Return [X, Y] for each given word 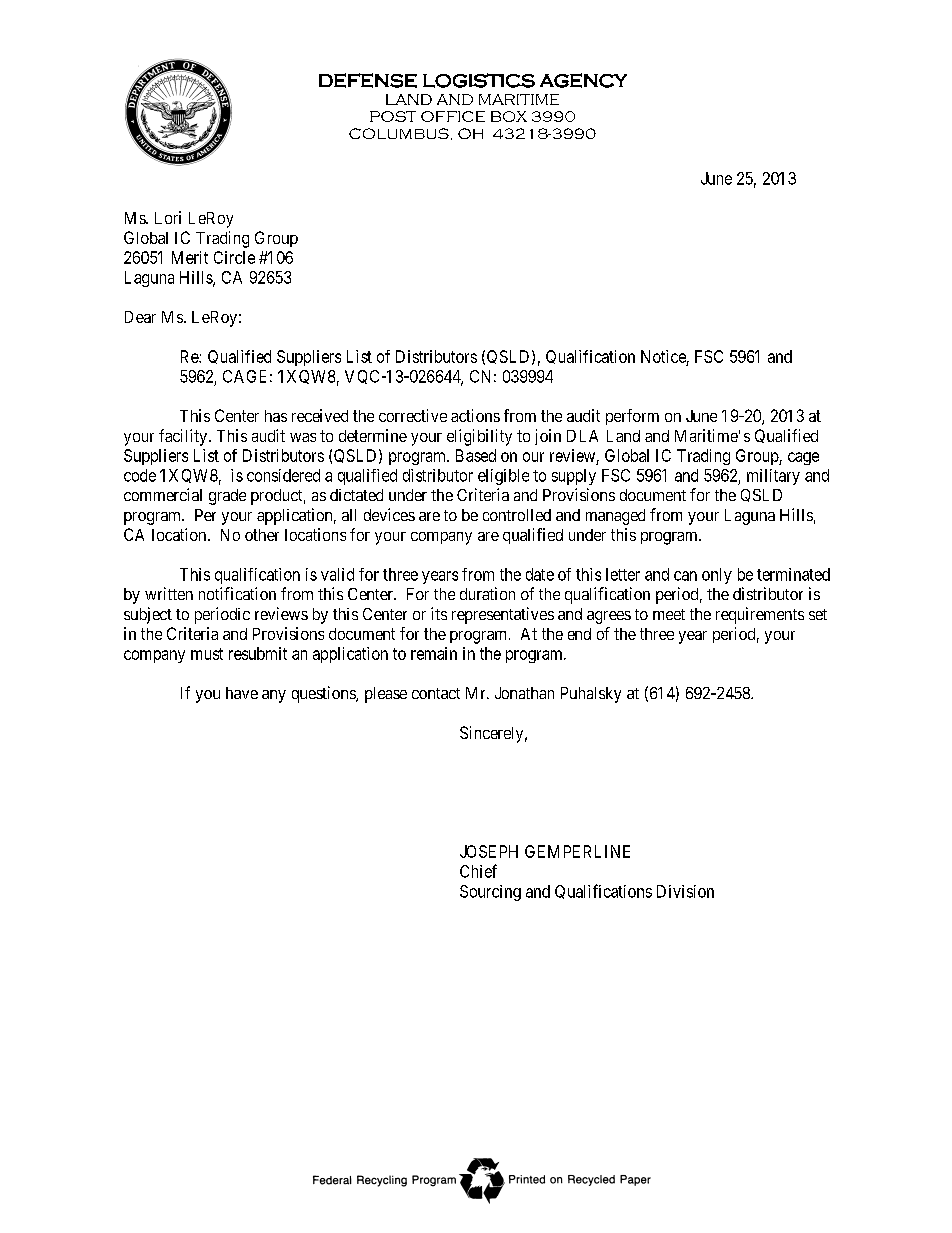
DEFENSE [368, 80]
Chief [478, 871]
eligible [503, 477]
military [773, 477]
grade [227, 497]
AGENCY [583, 80]
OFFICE [453, 116]
